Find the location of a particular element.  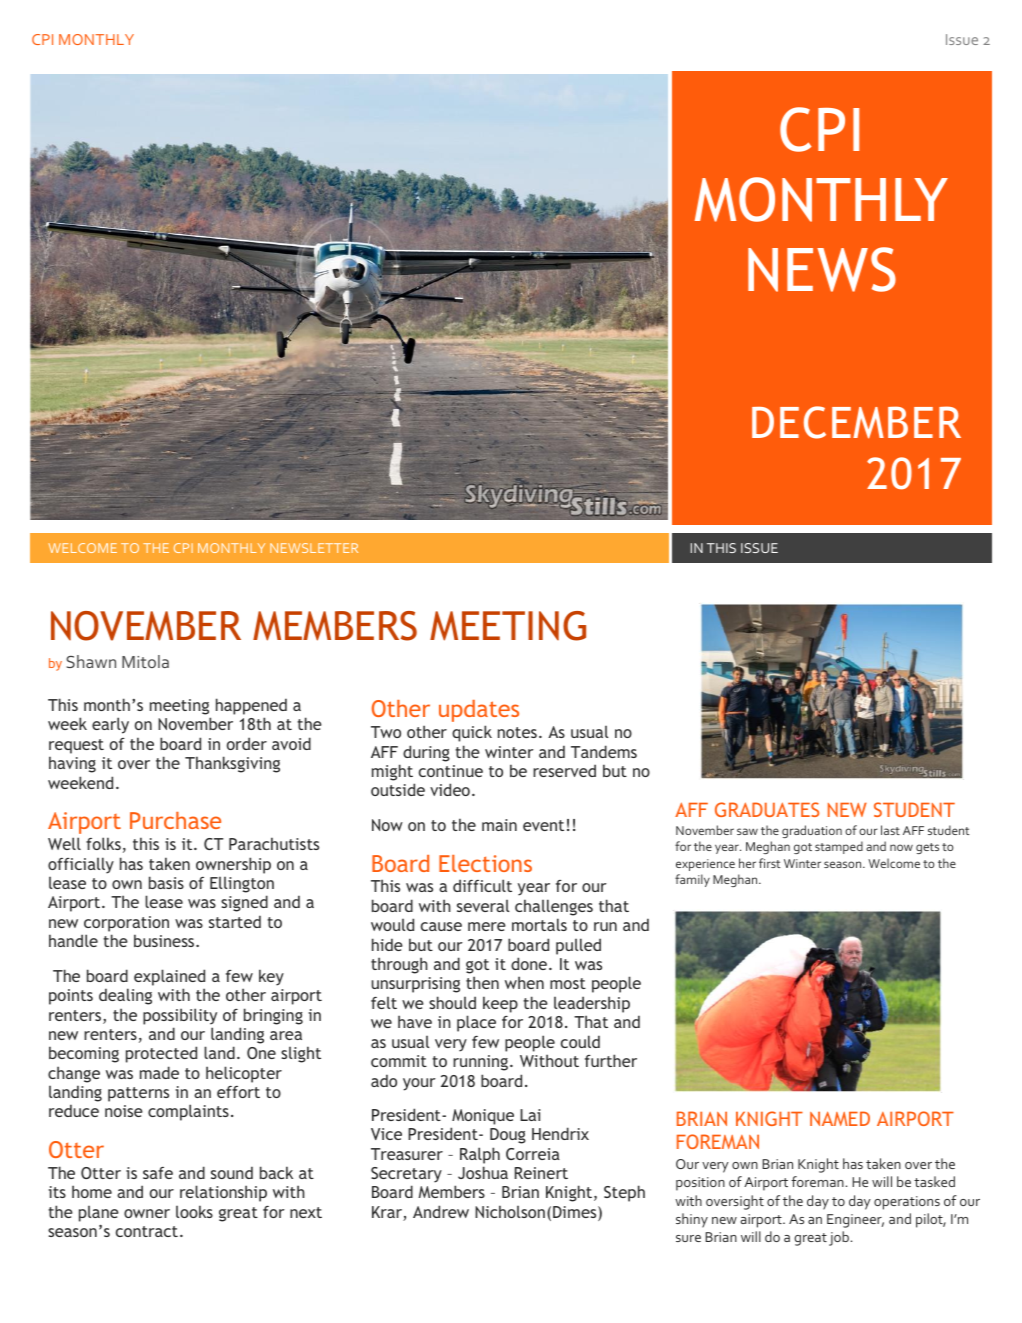

notes is located at coordinates (517, 732).
